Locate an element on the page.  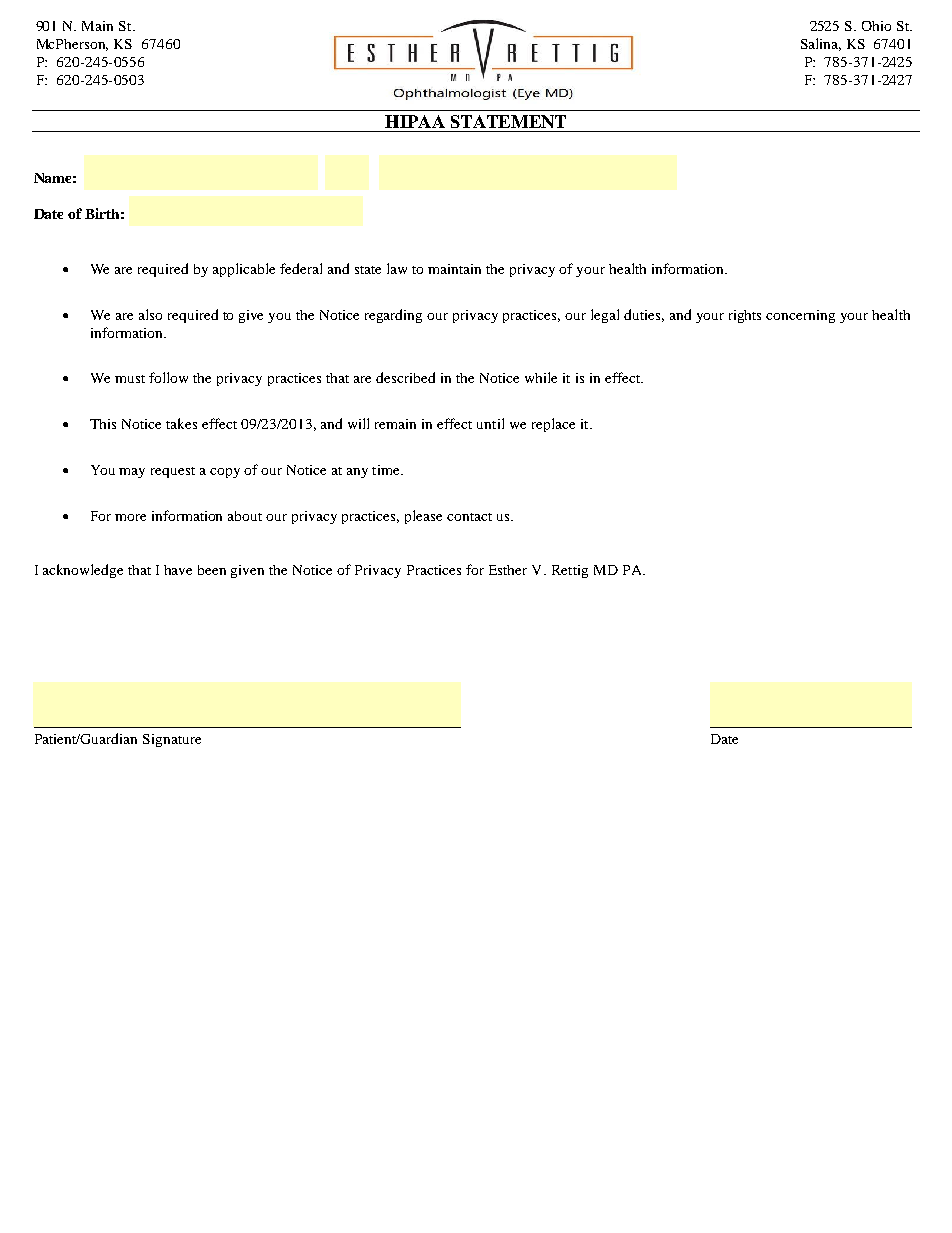
rights is located at coordinates (745, 316).
